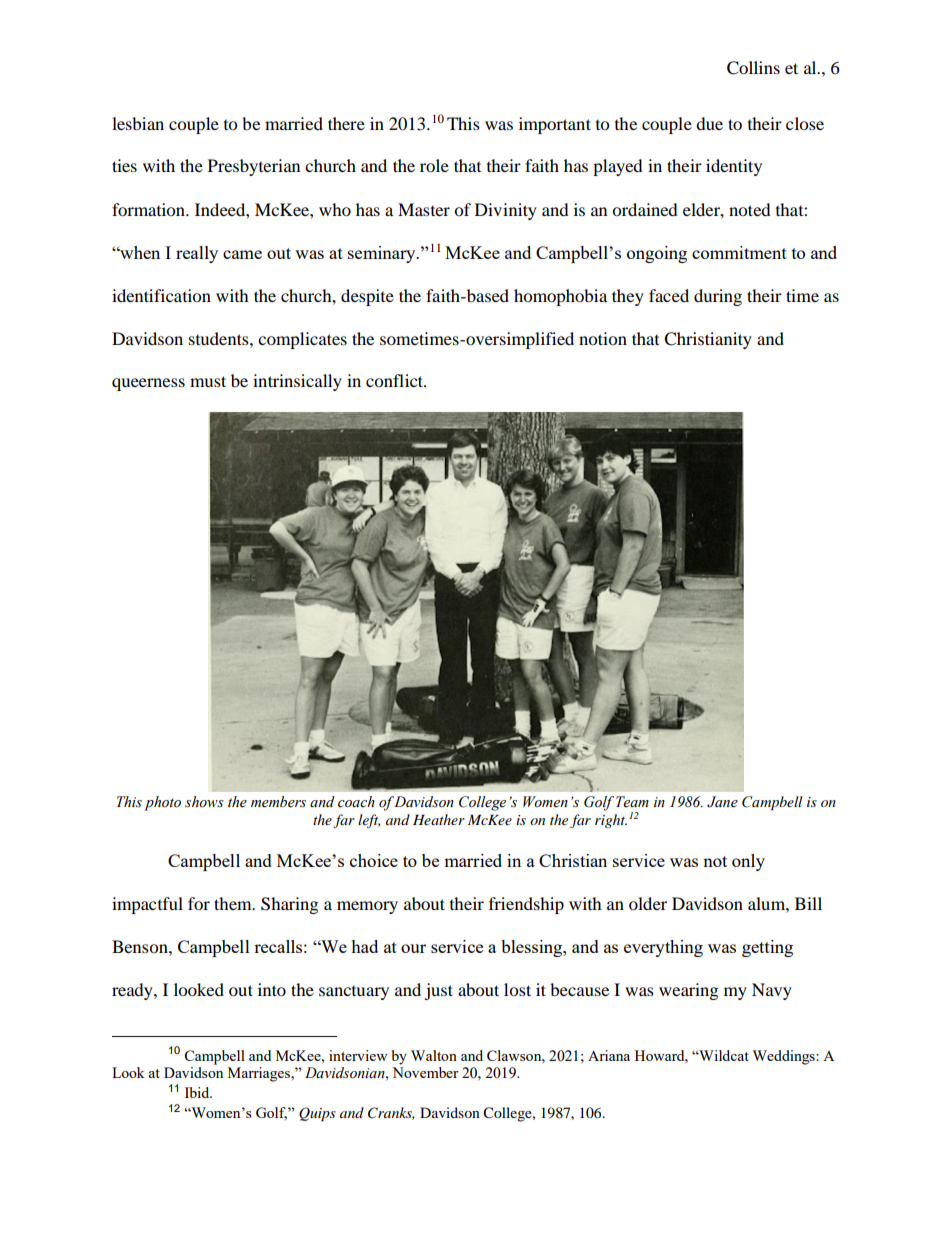 This document has width=952, height=1233. What do you see at coordinates (722, 802) in the document?
I see `Jane` at bounding box center [722, 802].
